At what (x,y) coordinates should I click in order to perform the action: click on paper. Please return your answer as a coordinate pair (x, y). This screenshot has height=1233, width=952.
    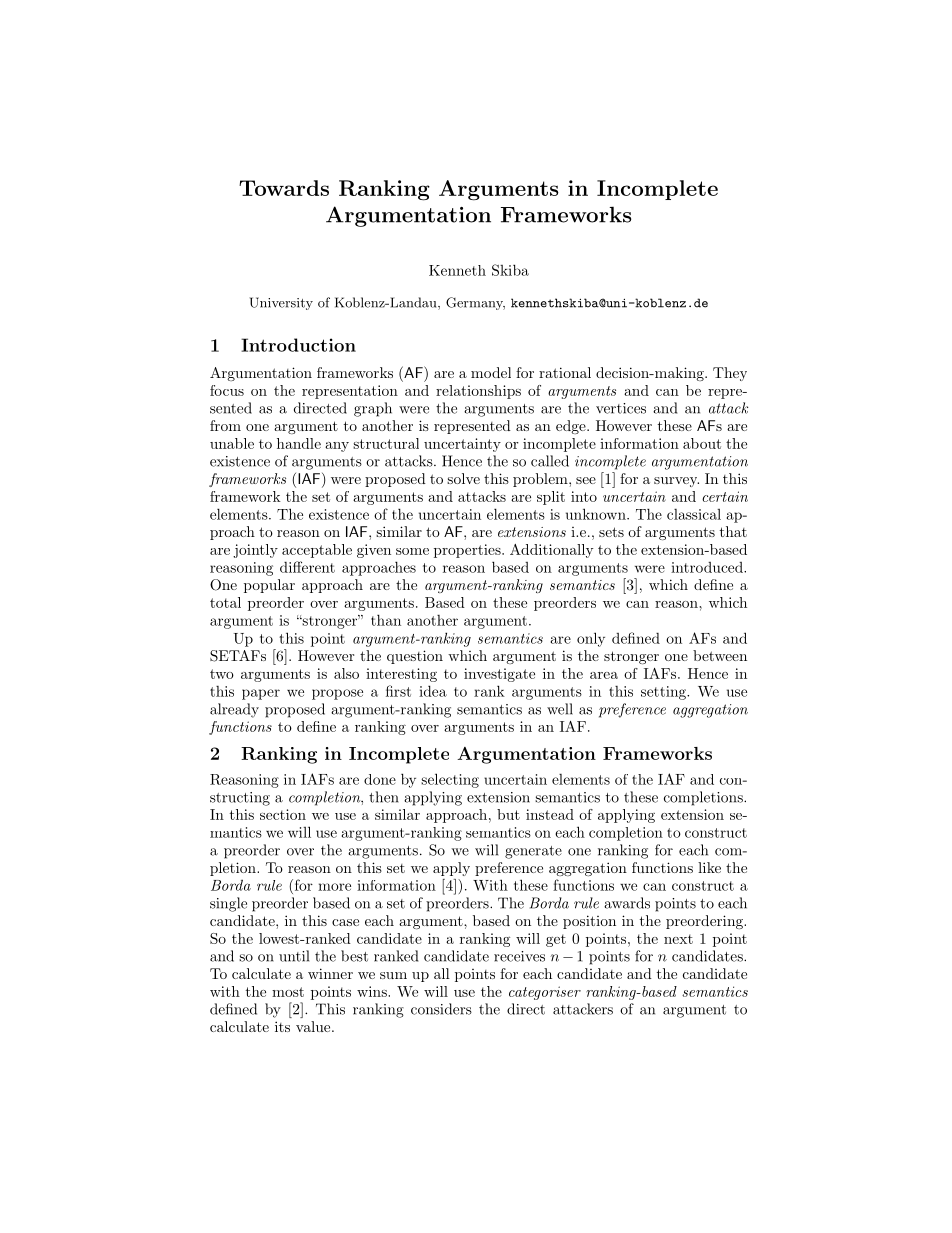
    Looking at the image, I should click on (261, 694).
